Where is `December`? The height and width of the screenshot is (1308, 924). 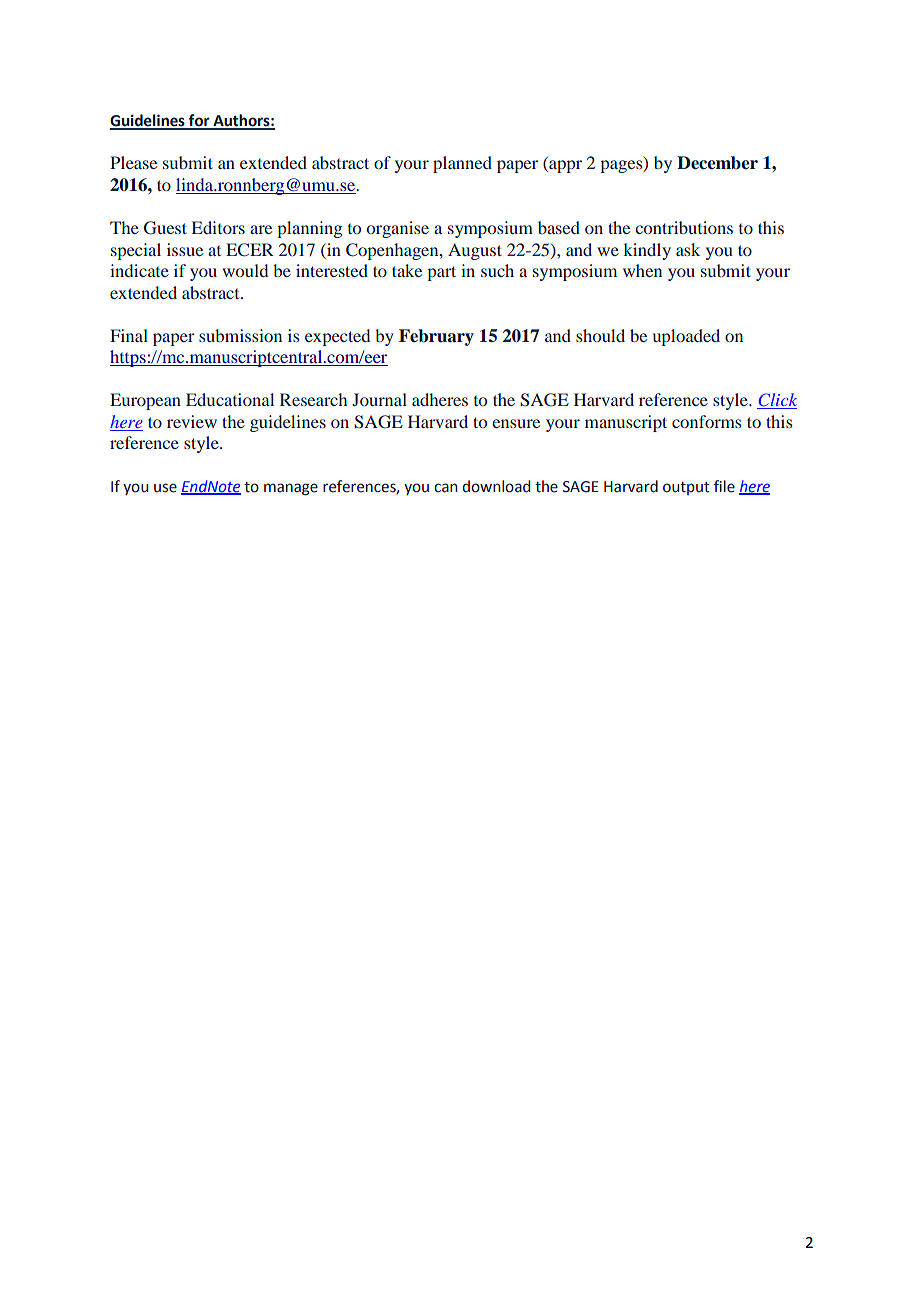 December is located at coordinates (717, 163).
